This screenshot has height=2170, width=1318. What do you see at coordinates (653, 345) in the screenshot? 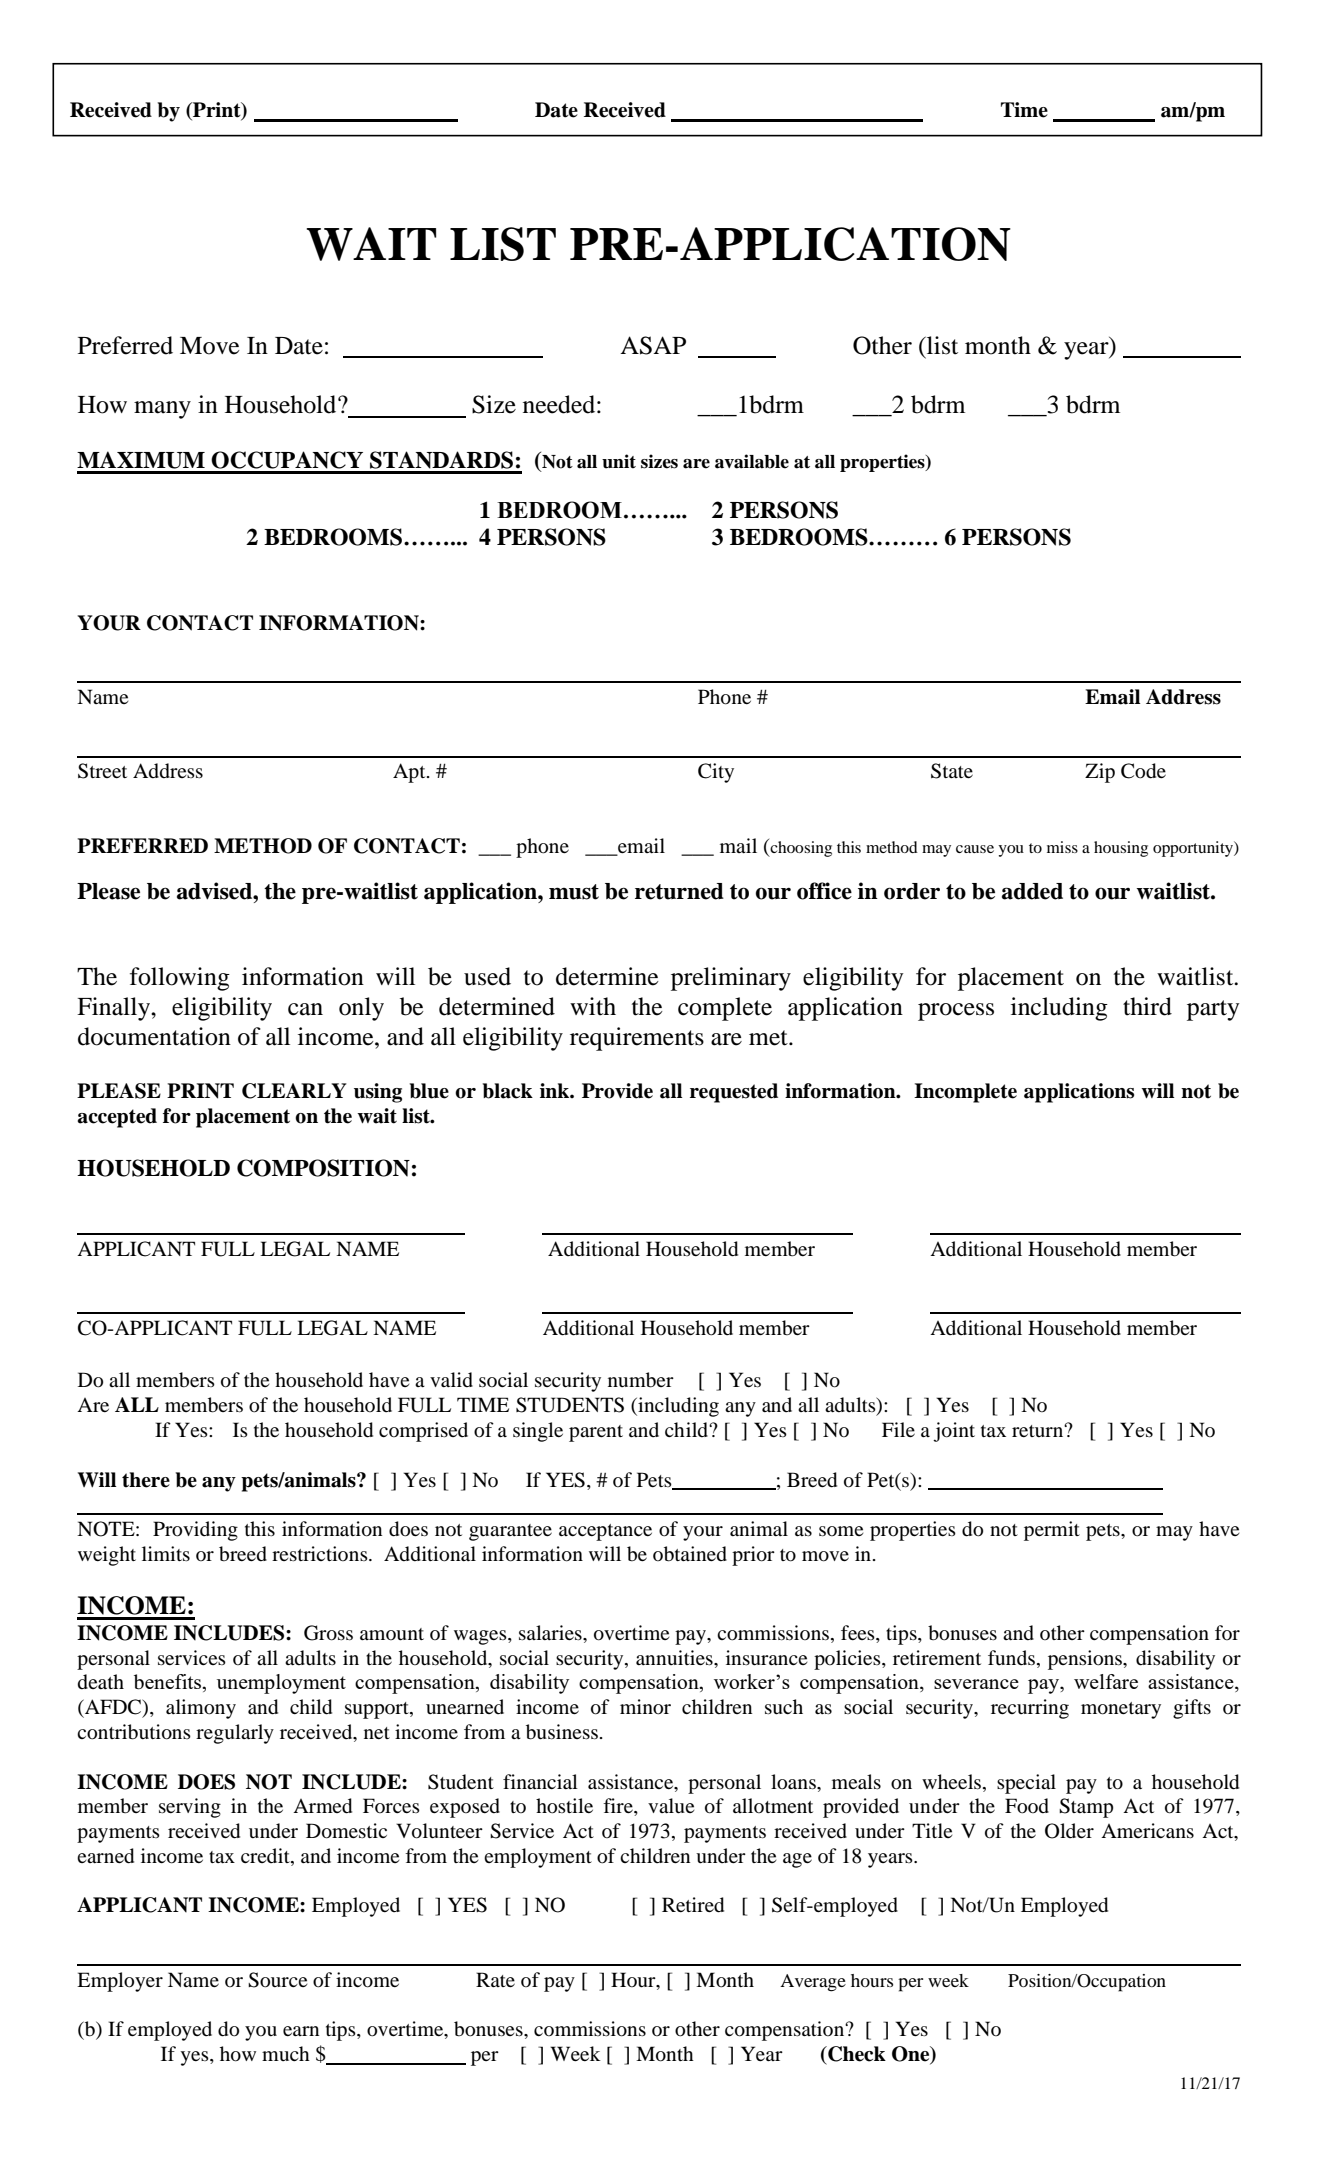
I see `ASAP` at bounding box center [653, 345].
